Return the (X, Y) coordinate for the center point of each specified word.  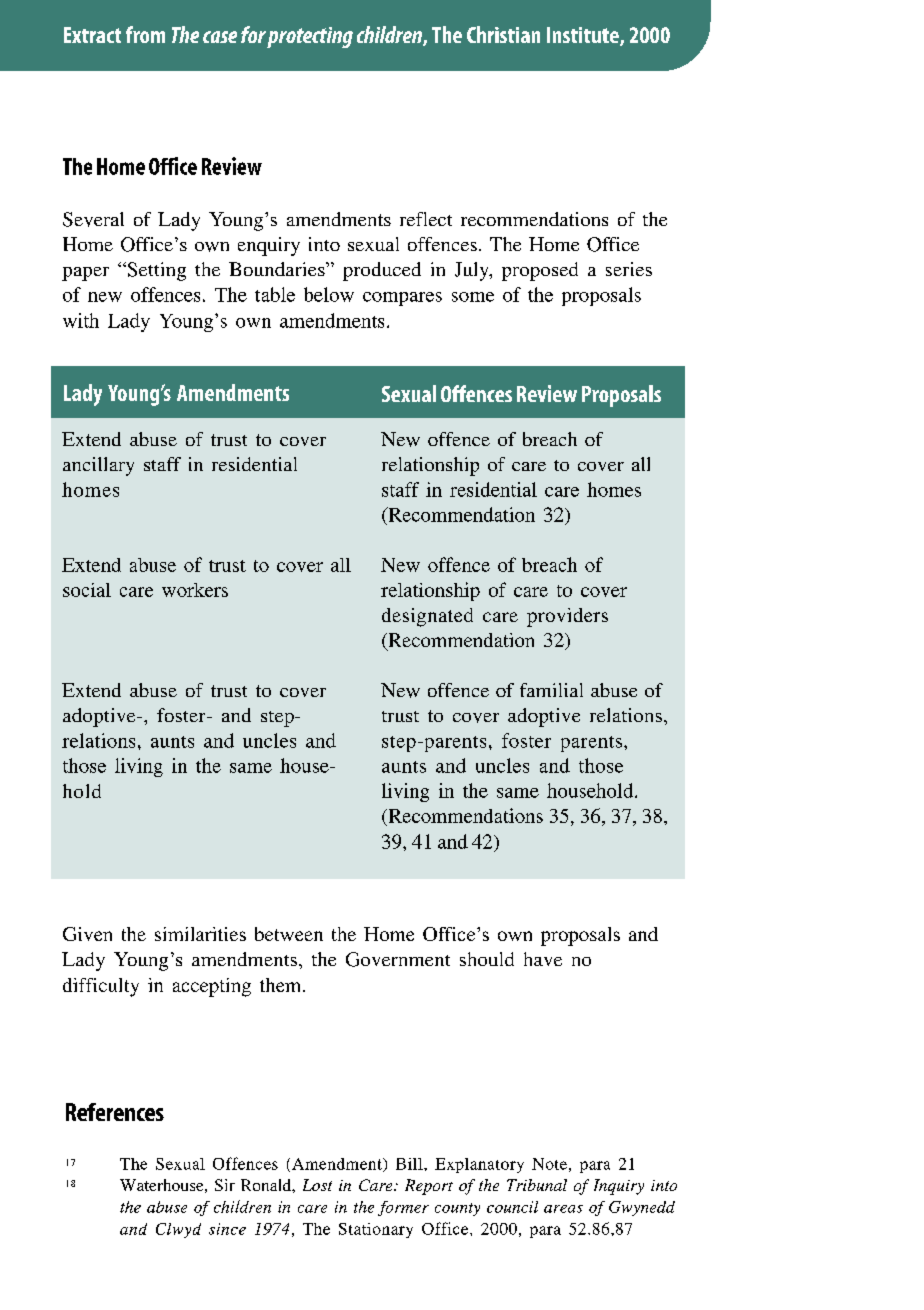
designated (427, 617)
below (329, 294)
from (145, 34)
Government (398, 959)
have (543, 959)
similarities (200, 934)
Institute (584, 36)
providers (567, 617)
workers (195, 590)
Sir (225, 1185)
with (81, 320)
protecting (310, 37)
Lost (317, 1185)
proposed (540, 271)
